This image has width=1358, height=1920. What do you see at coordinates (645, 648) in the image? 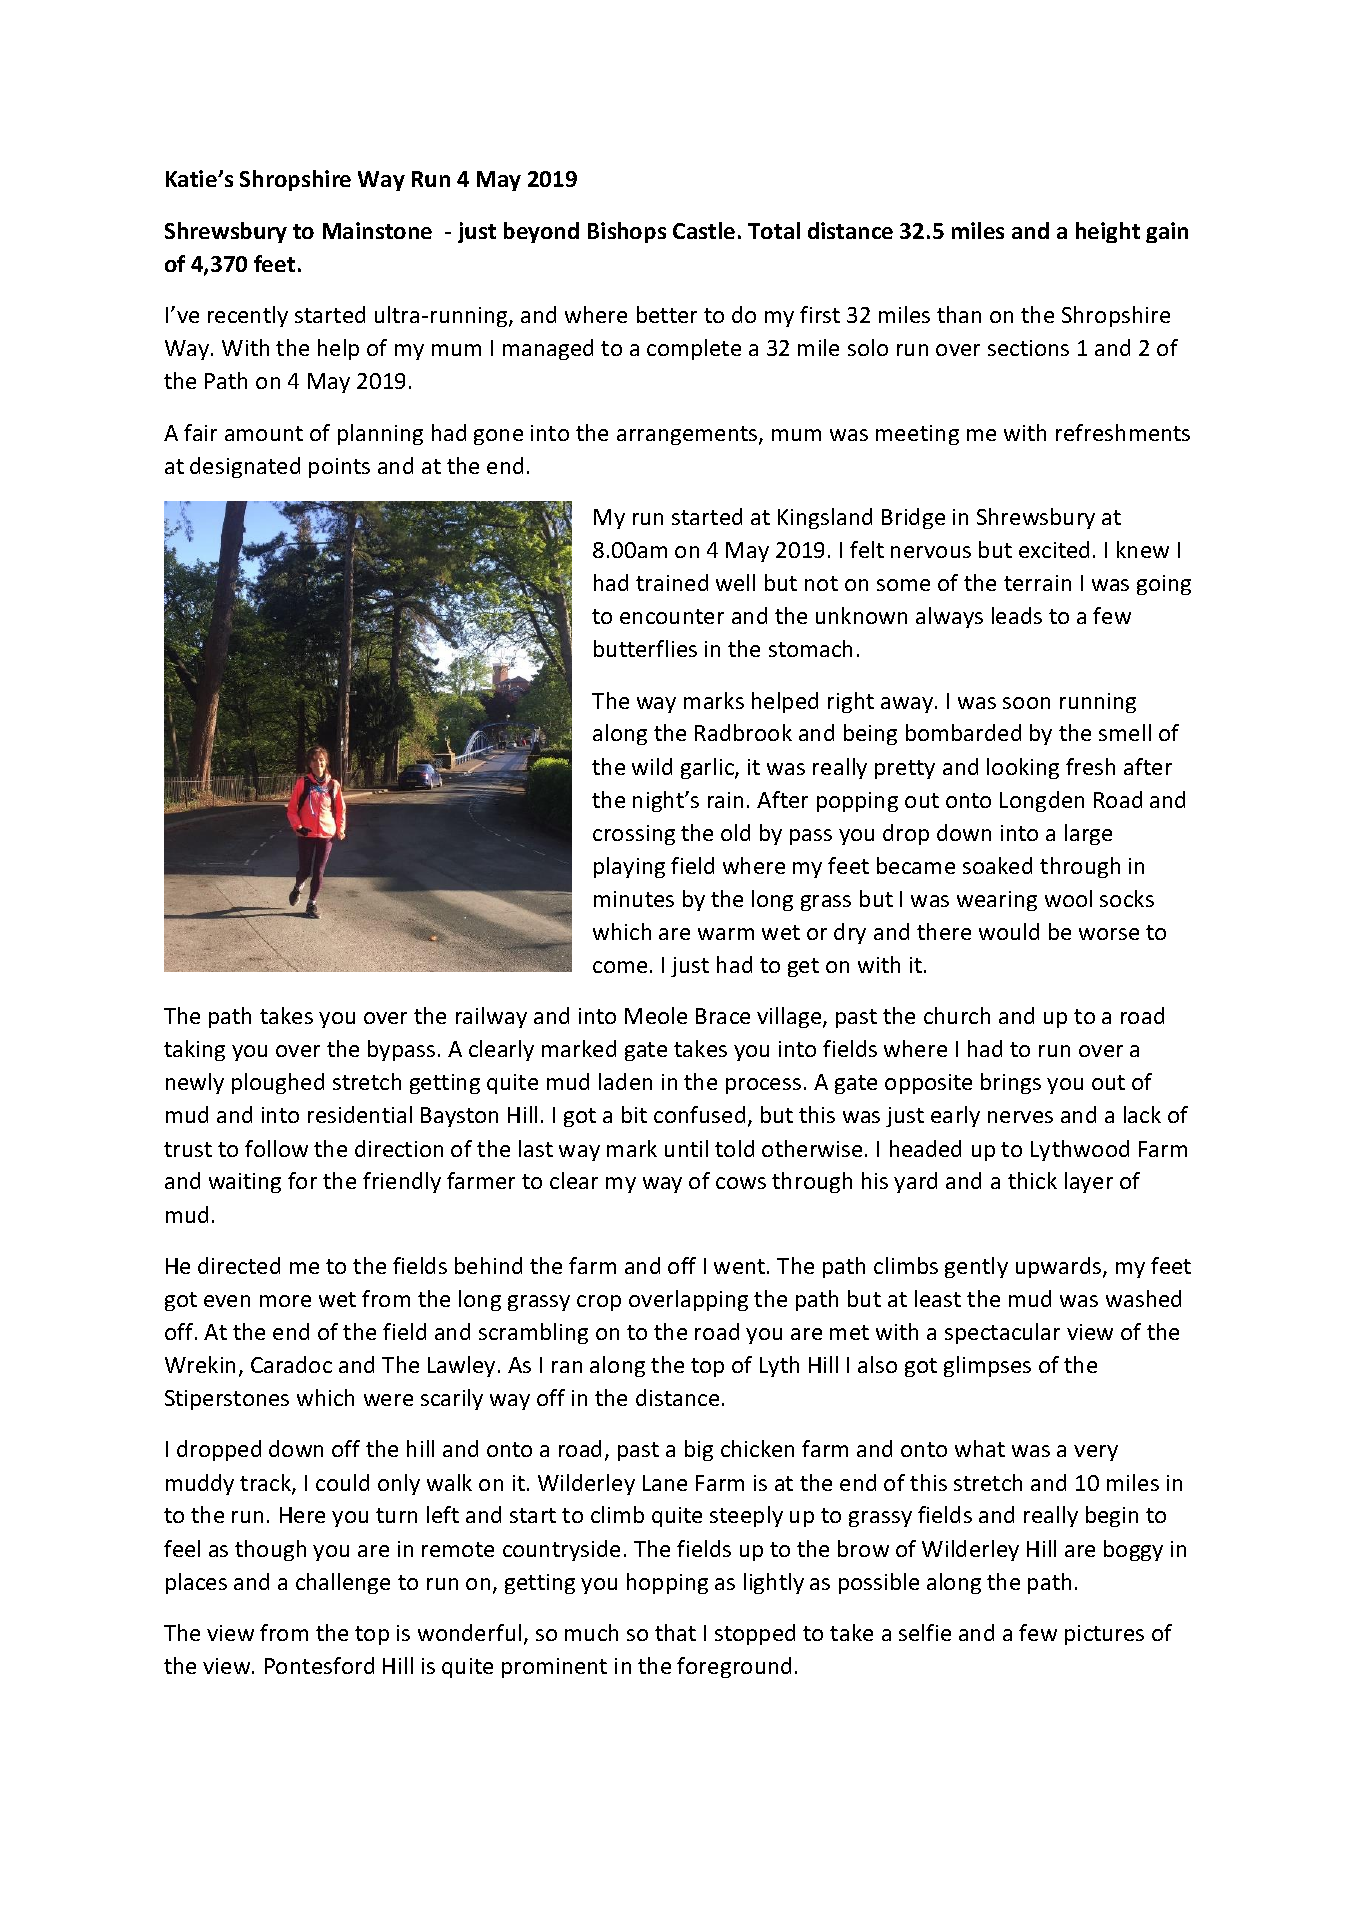
I see `butterflies` at bounding box center [645, 648].
